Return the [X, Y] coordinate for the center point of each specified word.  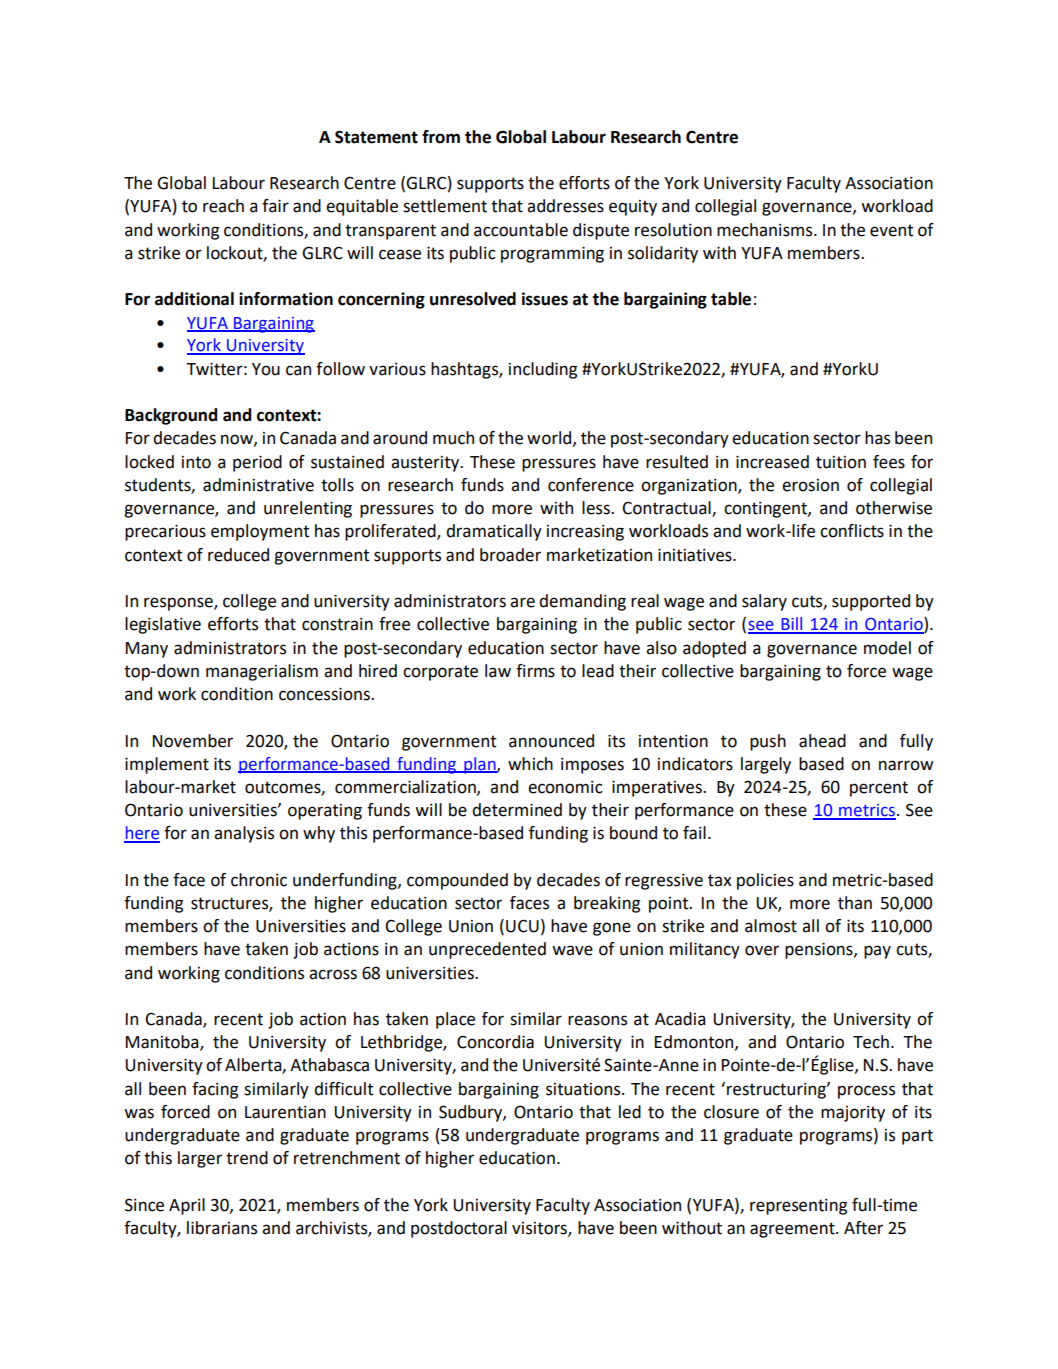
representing [798, 1207]
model [887, 648]
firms [535, 671]
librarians [222, 1228]
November [193, 741]
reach [223, 206]
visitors [540, 1229]
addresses [565, 206]
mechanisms [766, 230]
